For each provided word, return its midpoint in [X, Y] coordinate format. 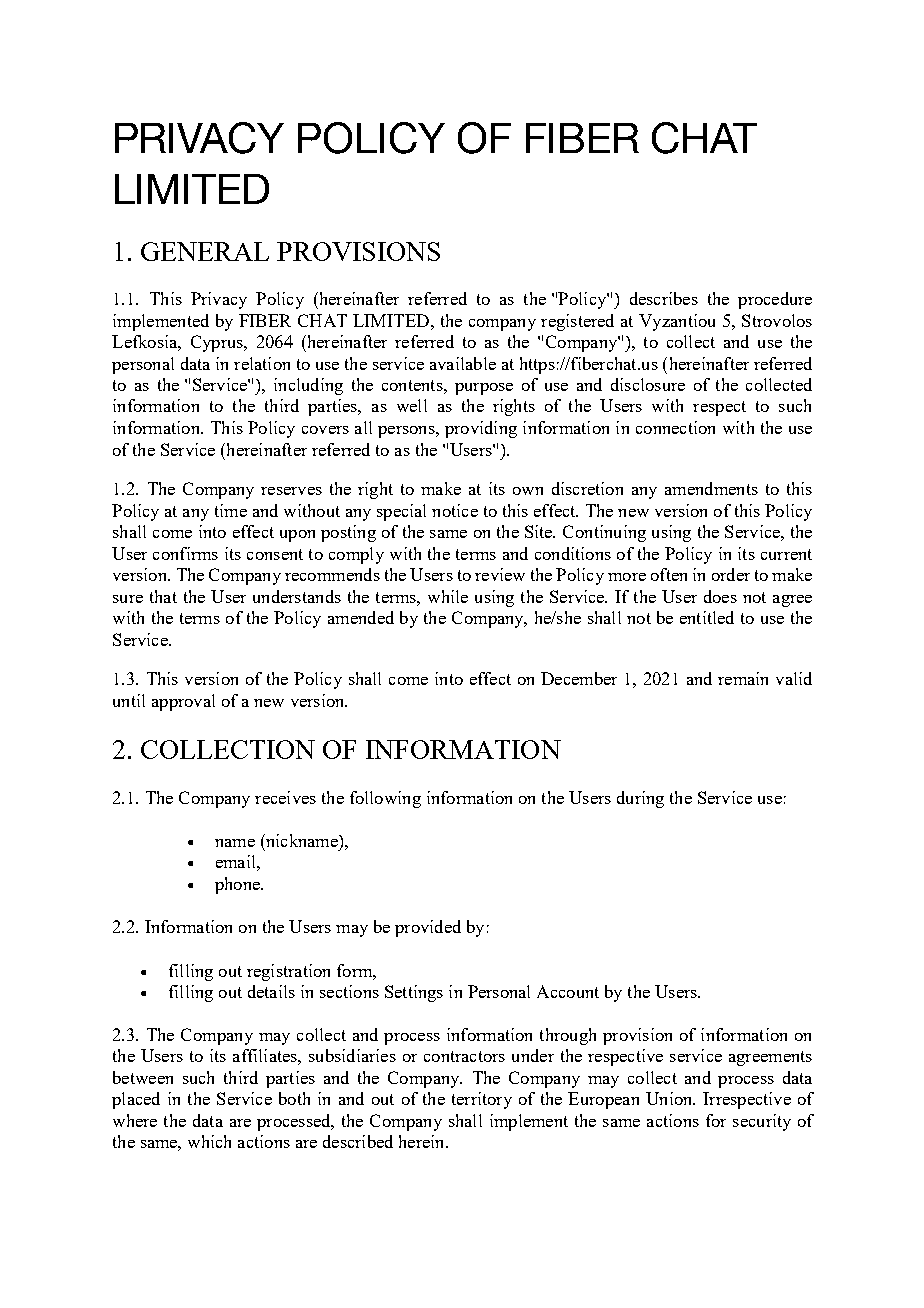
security [762, 1122]
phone [238, 885]
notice [455, 510]
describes [664, 298]
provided [428, 928]
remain [743, 678]
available [463, 363]
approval [183, 702]
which [209, 1141]
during [640, 799]
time [231, 510]
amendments [711, 488]
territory [482, 1100]
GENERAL [205, 251]
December [579, 678]
